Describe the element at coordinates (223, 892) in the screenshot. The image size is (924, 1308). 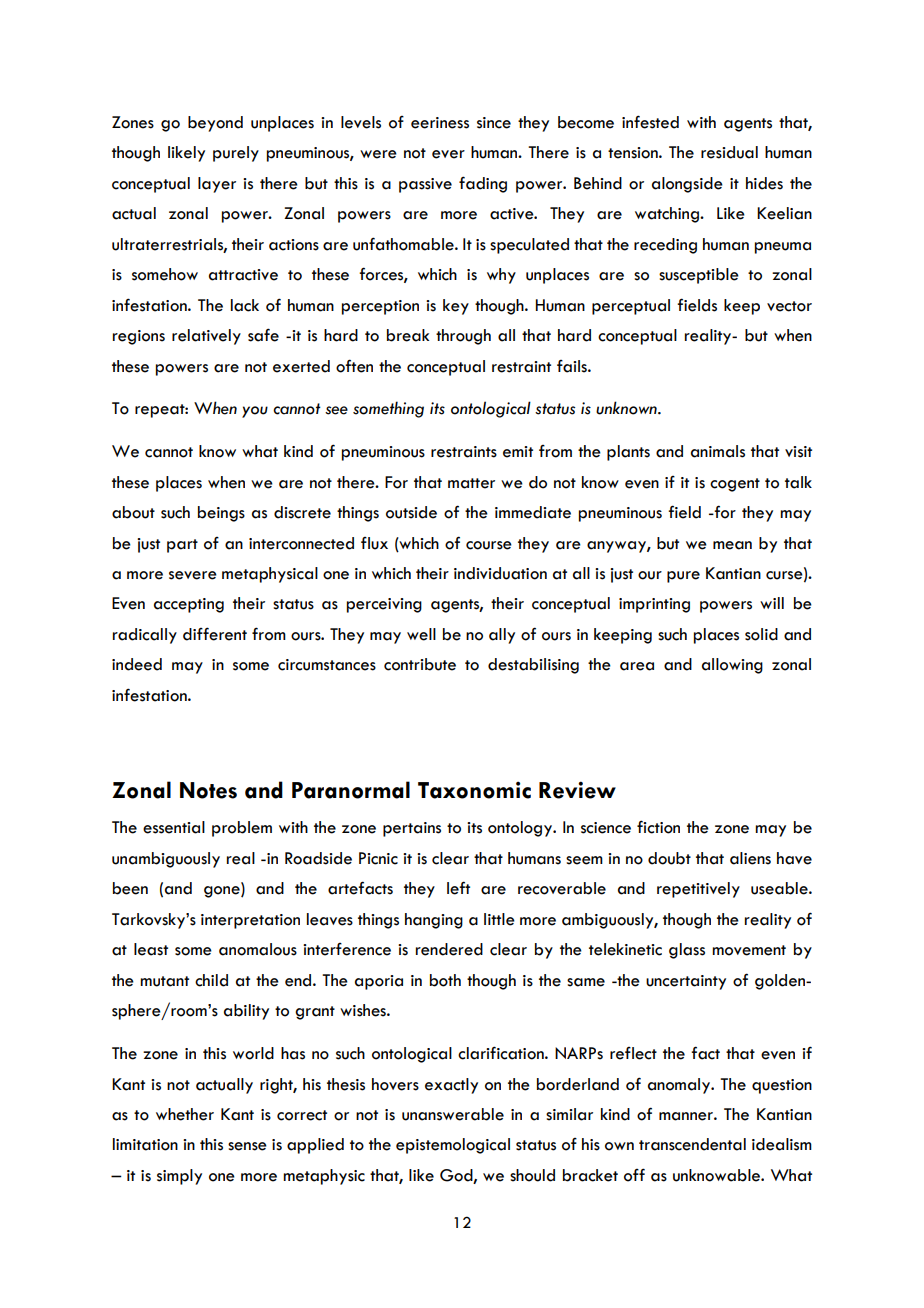
I see `gone` at that location.
